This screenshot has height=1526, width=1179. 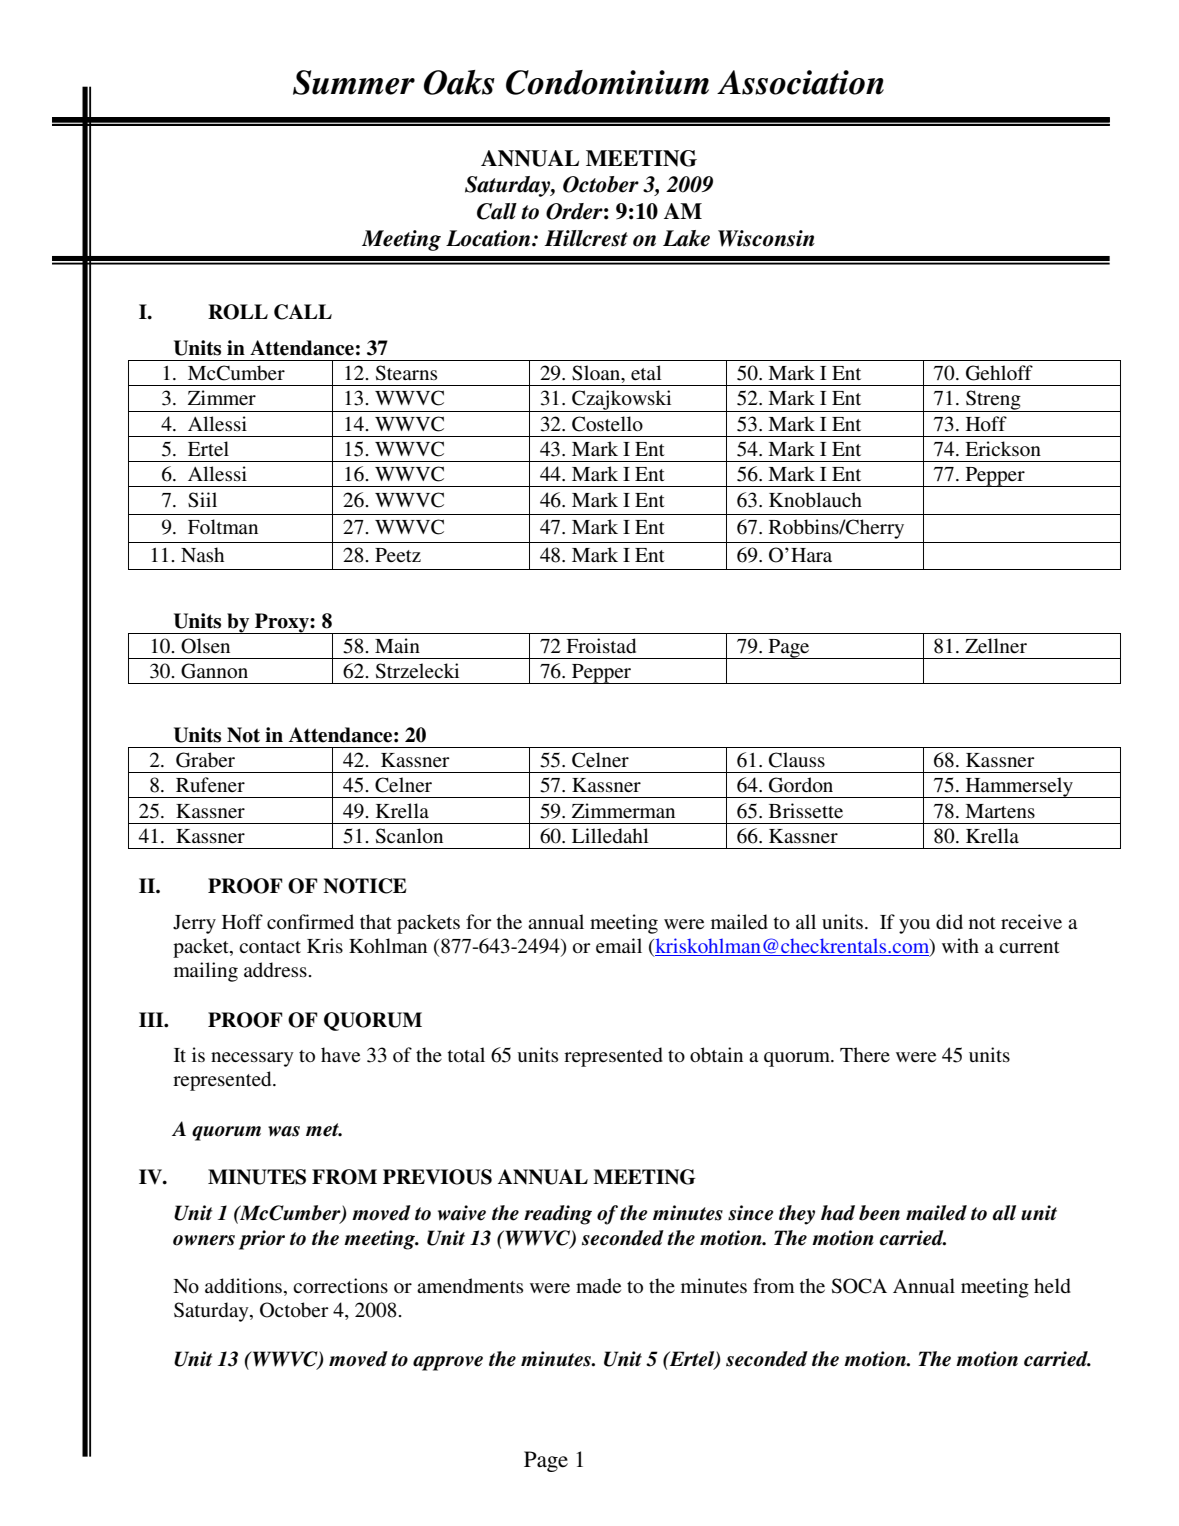 I want to click on Association, so click(x=800, y=82).
